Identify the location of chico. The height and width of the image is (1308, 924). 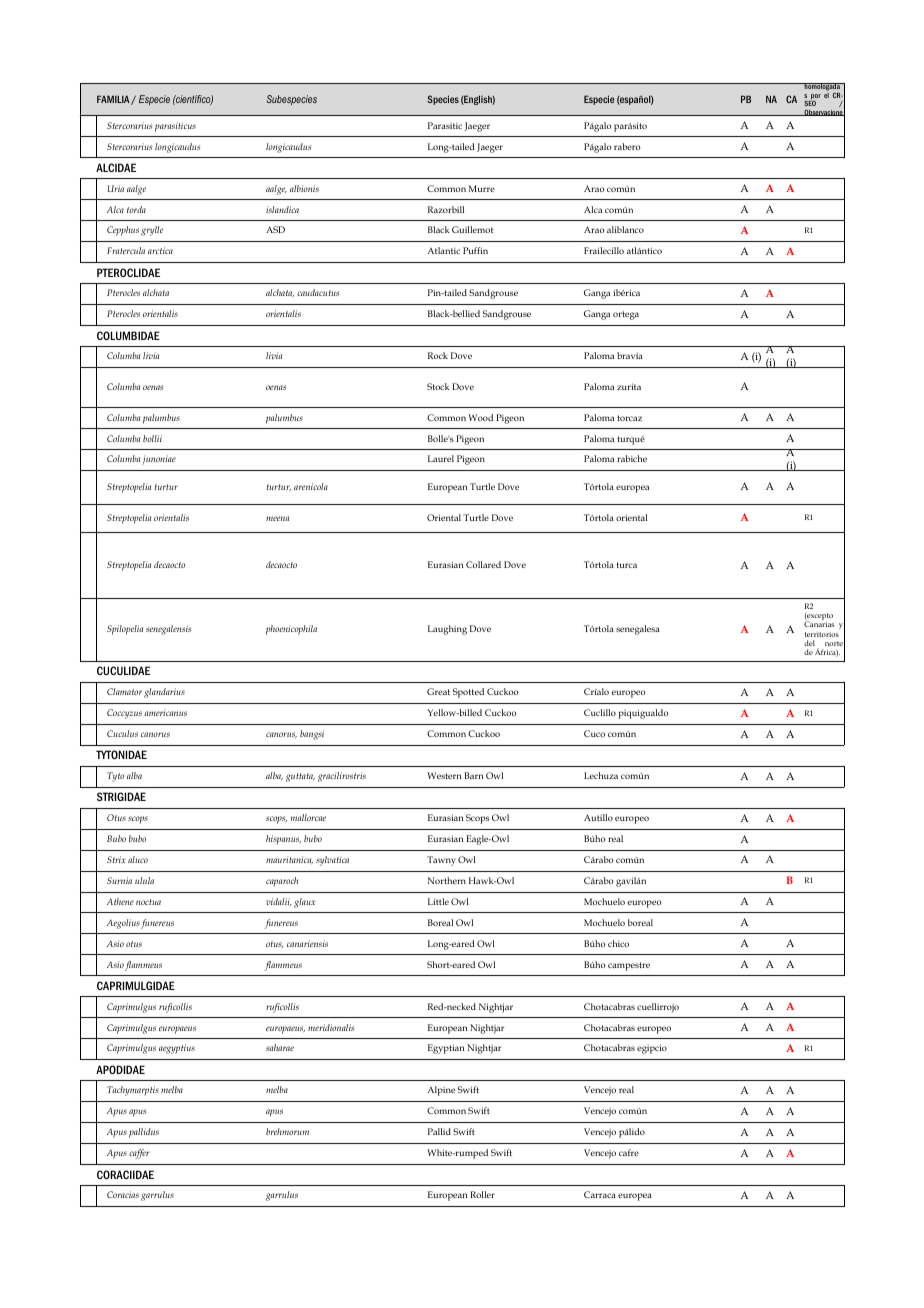
(618, 943).
